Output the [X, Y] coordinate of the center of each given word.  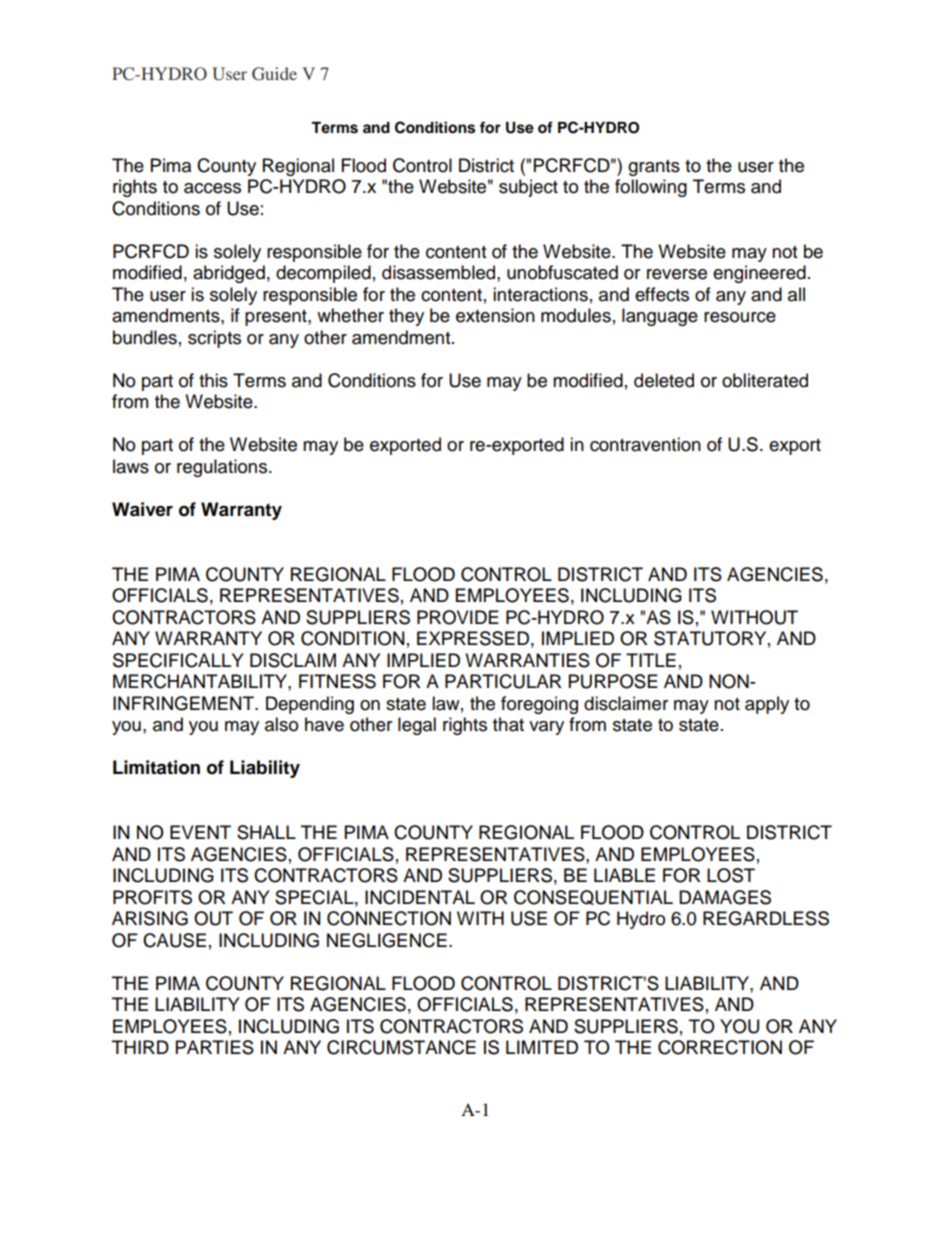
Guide [274, 74]
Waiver [142, 509]
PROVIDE [458, 617]
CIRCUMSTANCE [401, 1047]
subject [528, 188]
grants [654, 168]
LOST [731, 875]
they [406, 317]
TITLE [651, 660]
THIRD [140, 1047]
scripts [214, 339]
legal [417, 726]
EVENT [200, 832]
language [660, 317]
